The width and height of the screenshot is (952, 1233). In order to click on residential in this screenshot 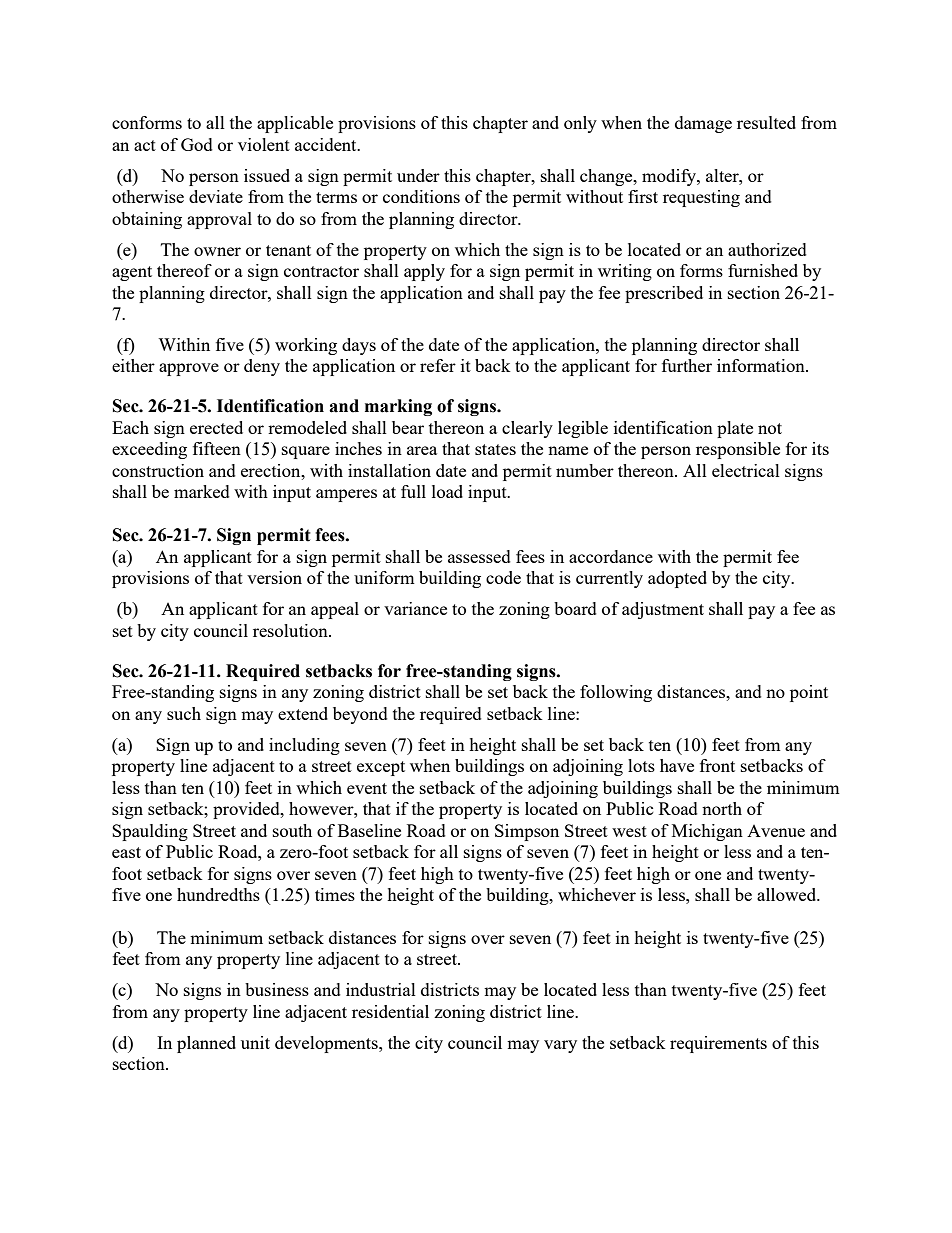, I will do `click(390, 1011)`.
